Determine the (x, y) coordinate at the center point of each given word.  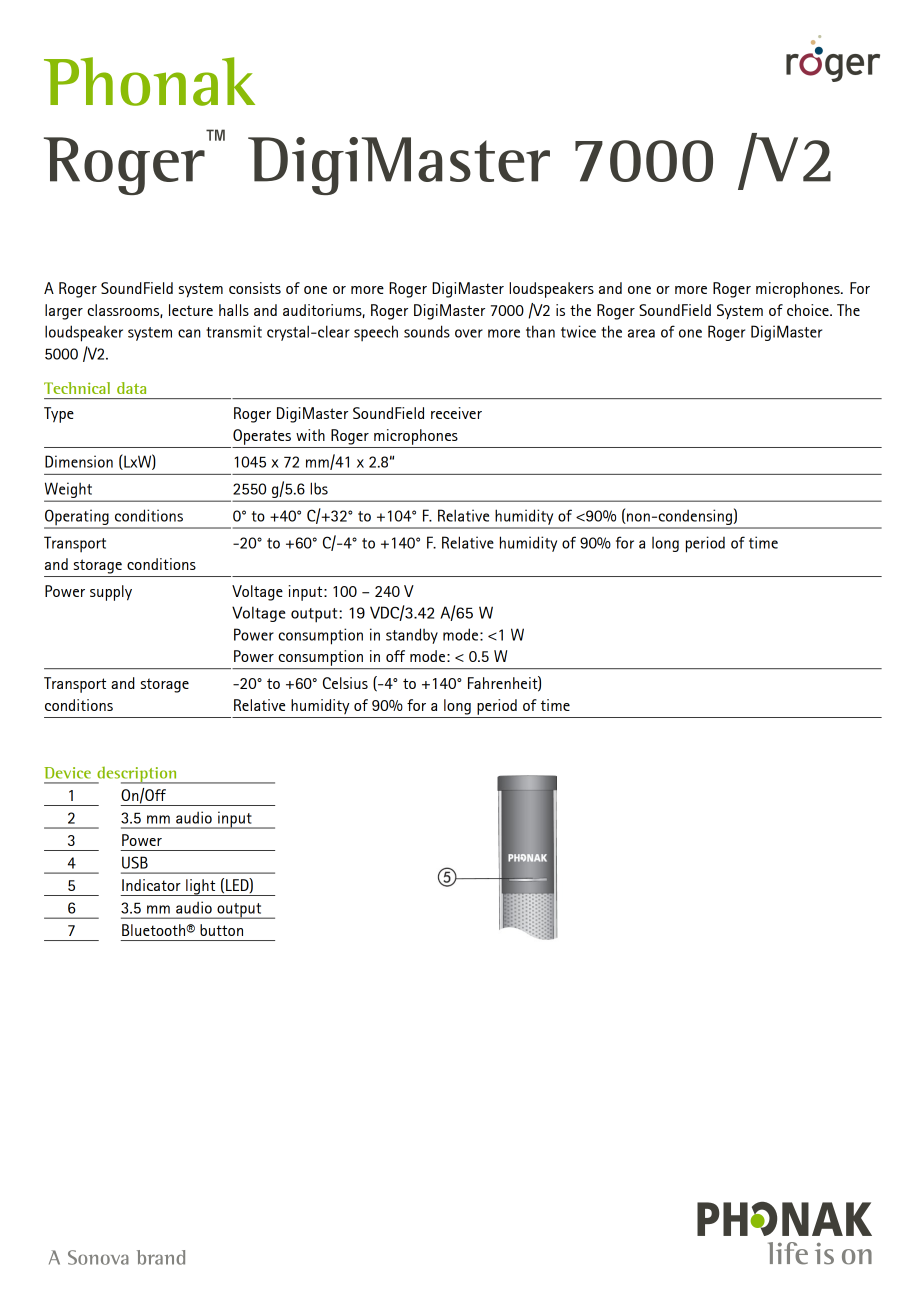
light (201, 887)
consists (255, 288)
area (641, 333)
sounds (427, 331)
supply (111, 593)
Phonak (149, 81)
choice (809, 310)
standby (412, 636)
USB (135, 862)
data (131, 388)
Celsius (345, 683)
